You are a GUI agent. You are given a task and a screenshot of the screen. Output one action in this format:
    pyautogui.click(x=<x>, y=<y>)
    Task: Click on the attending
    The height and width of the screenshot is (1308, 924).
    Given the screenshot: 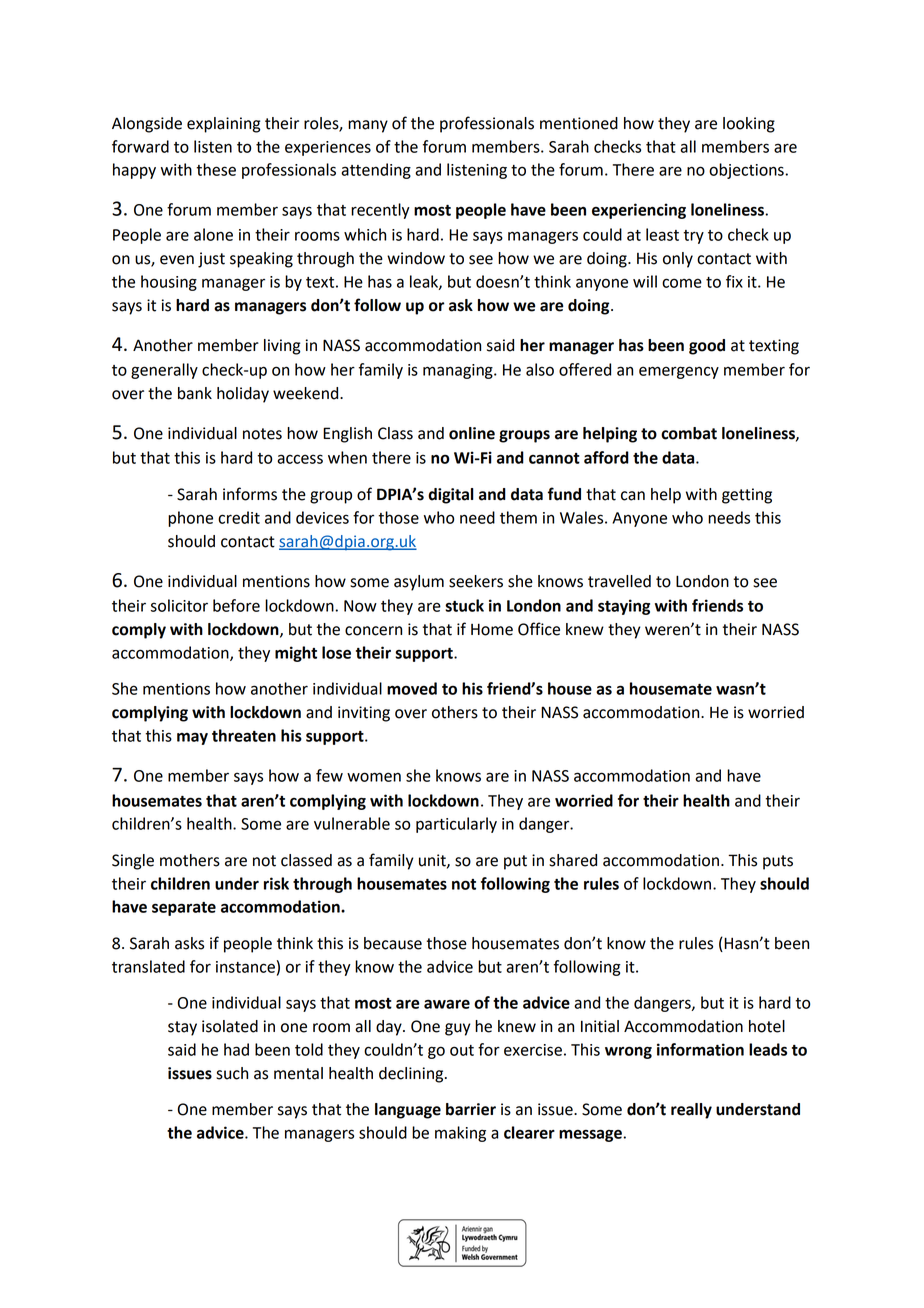 What is the action you would take?
    pyautogui.click(x=376, y=171)
